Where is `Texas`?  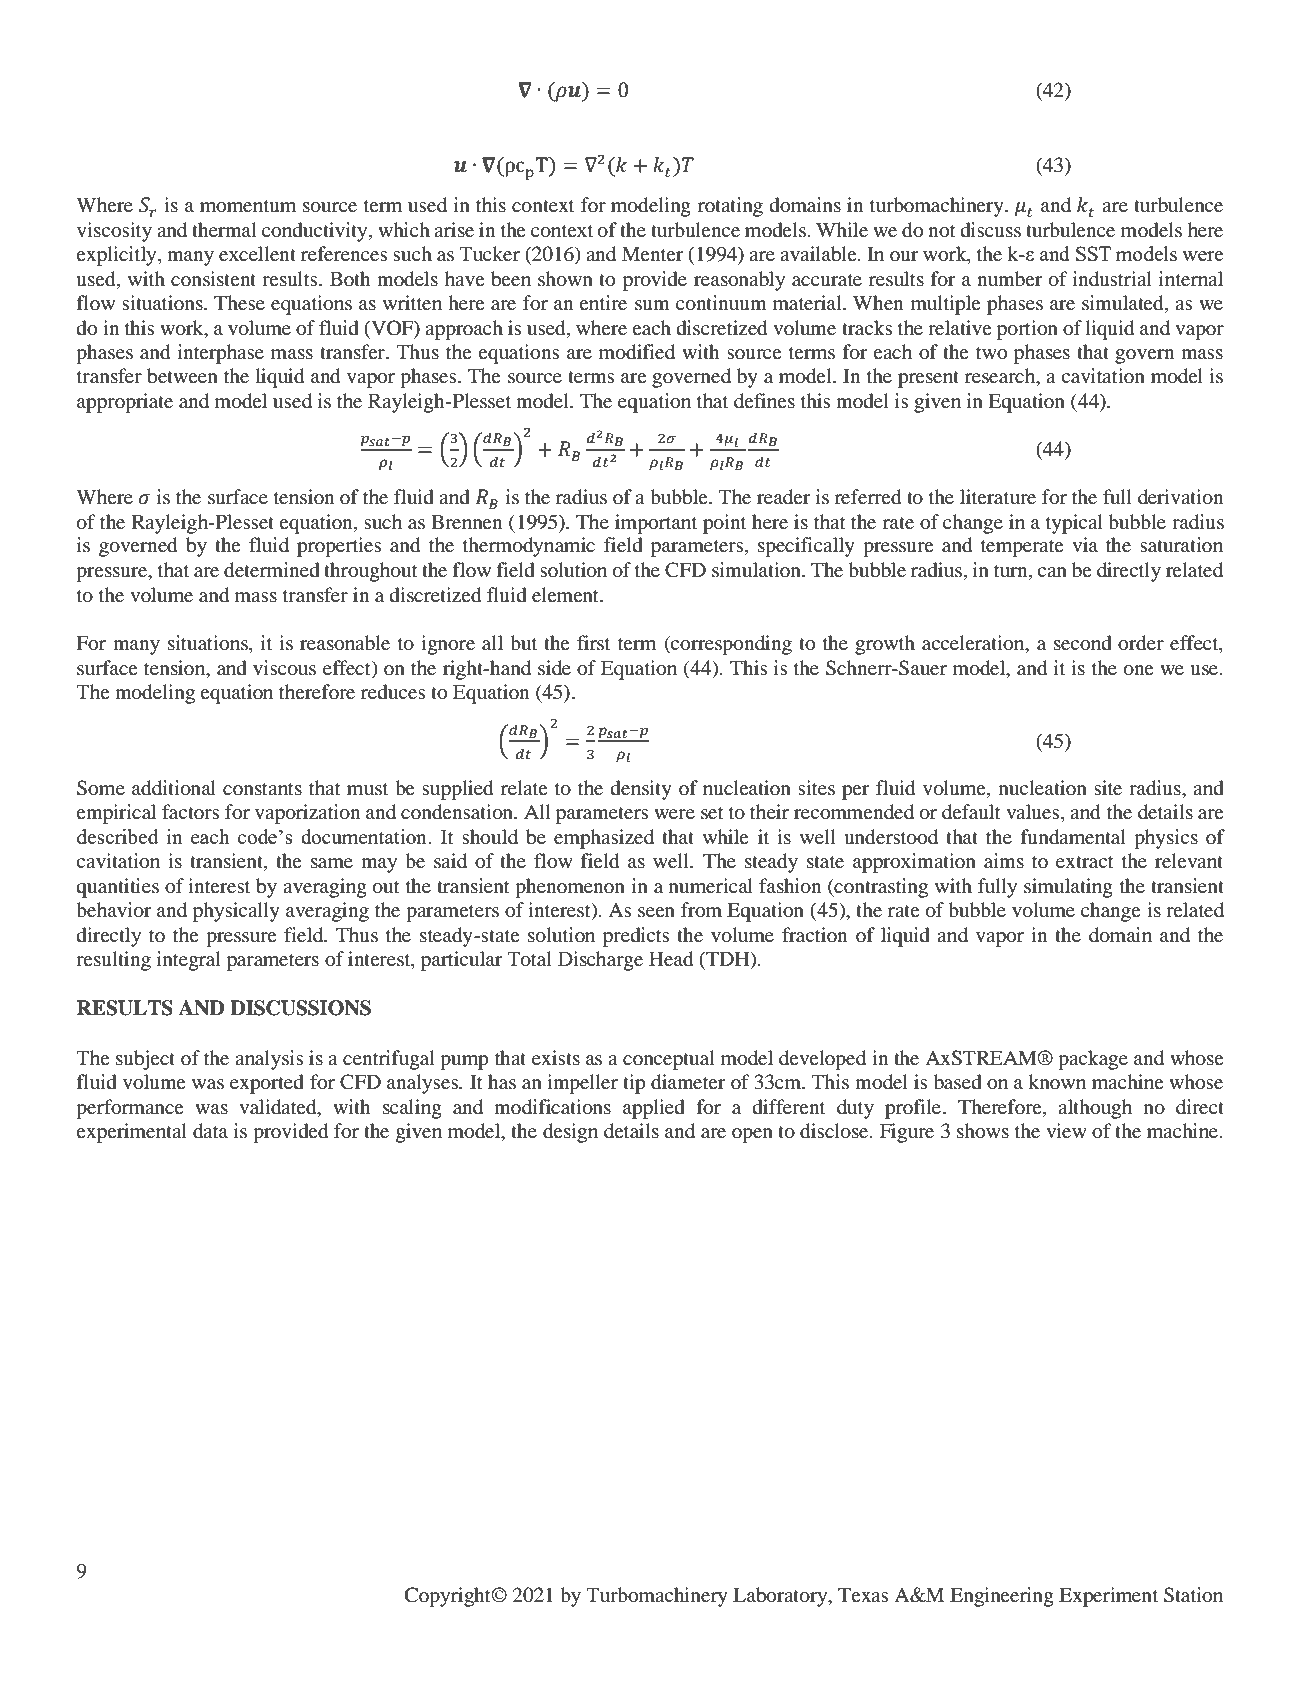 Texas is located at coordinates (863, 1594).
